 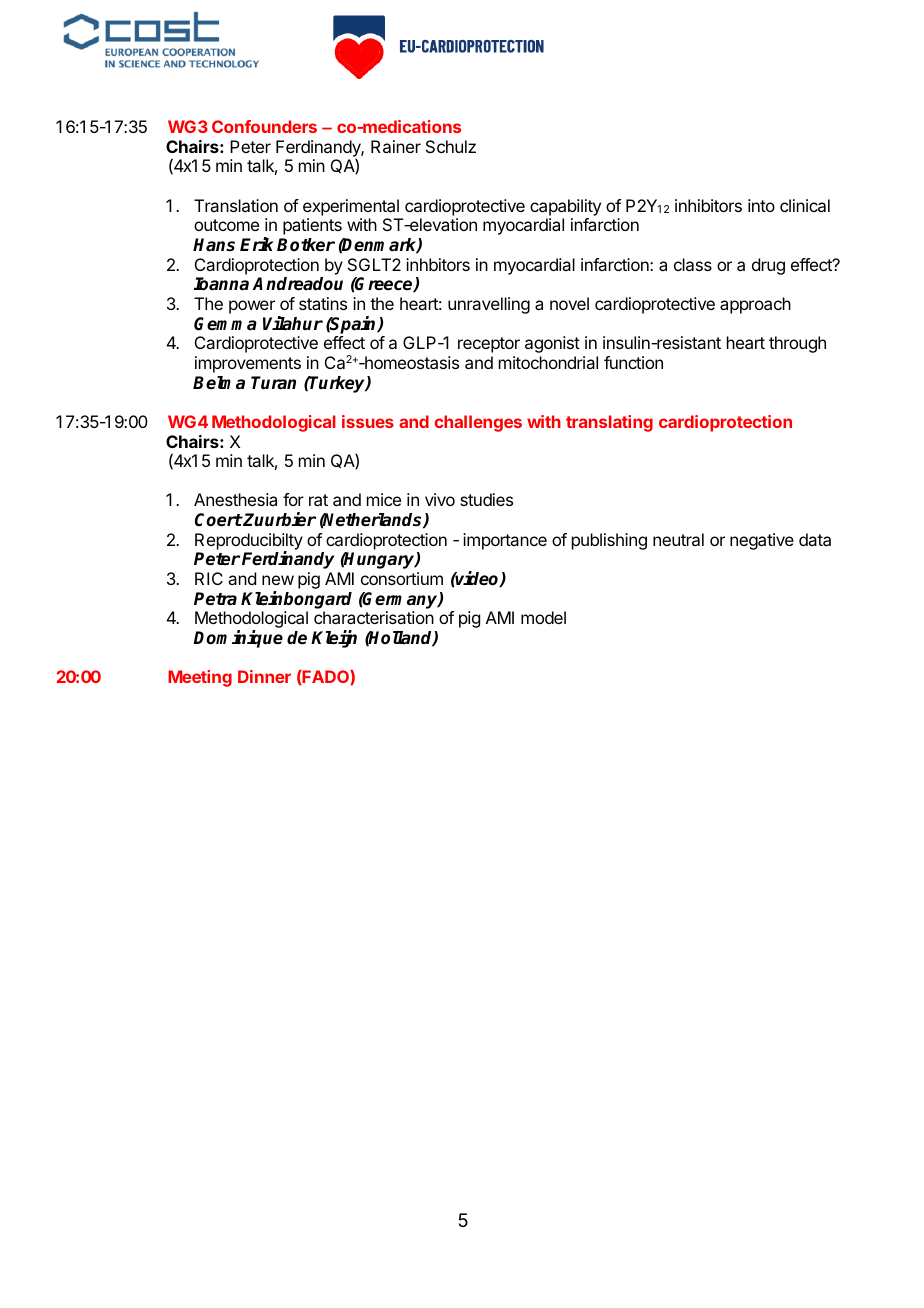 What do you see at coordinates (451, 146) in the image?
I see `Schulz` at bounding box center [451, 146].
